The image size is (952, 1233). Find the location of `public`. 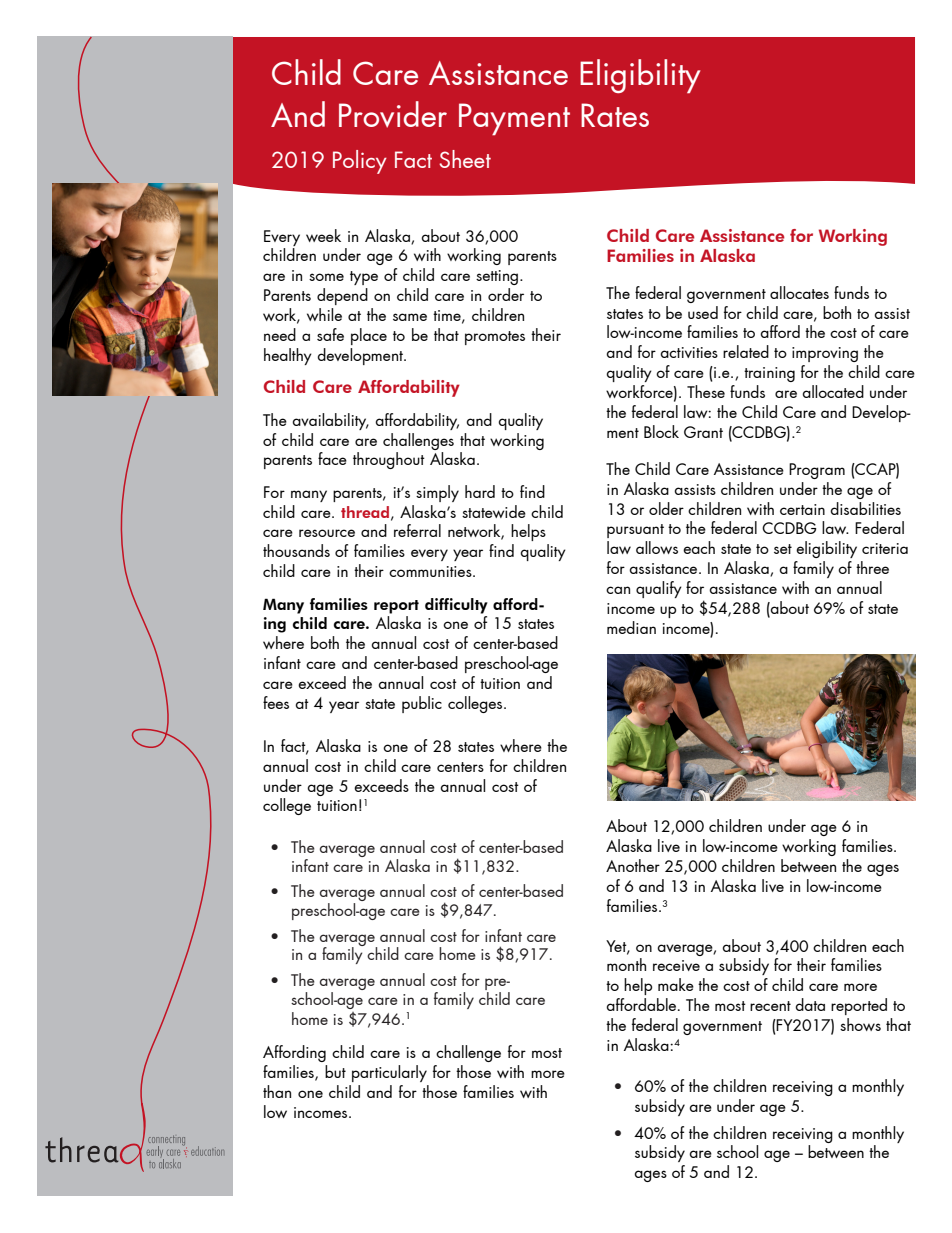

public is located at coordinates (422, 704).
